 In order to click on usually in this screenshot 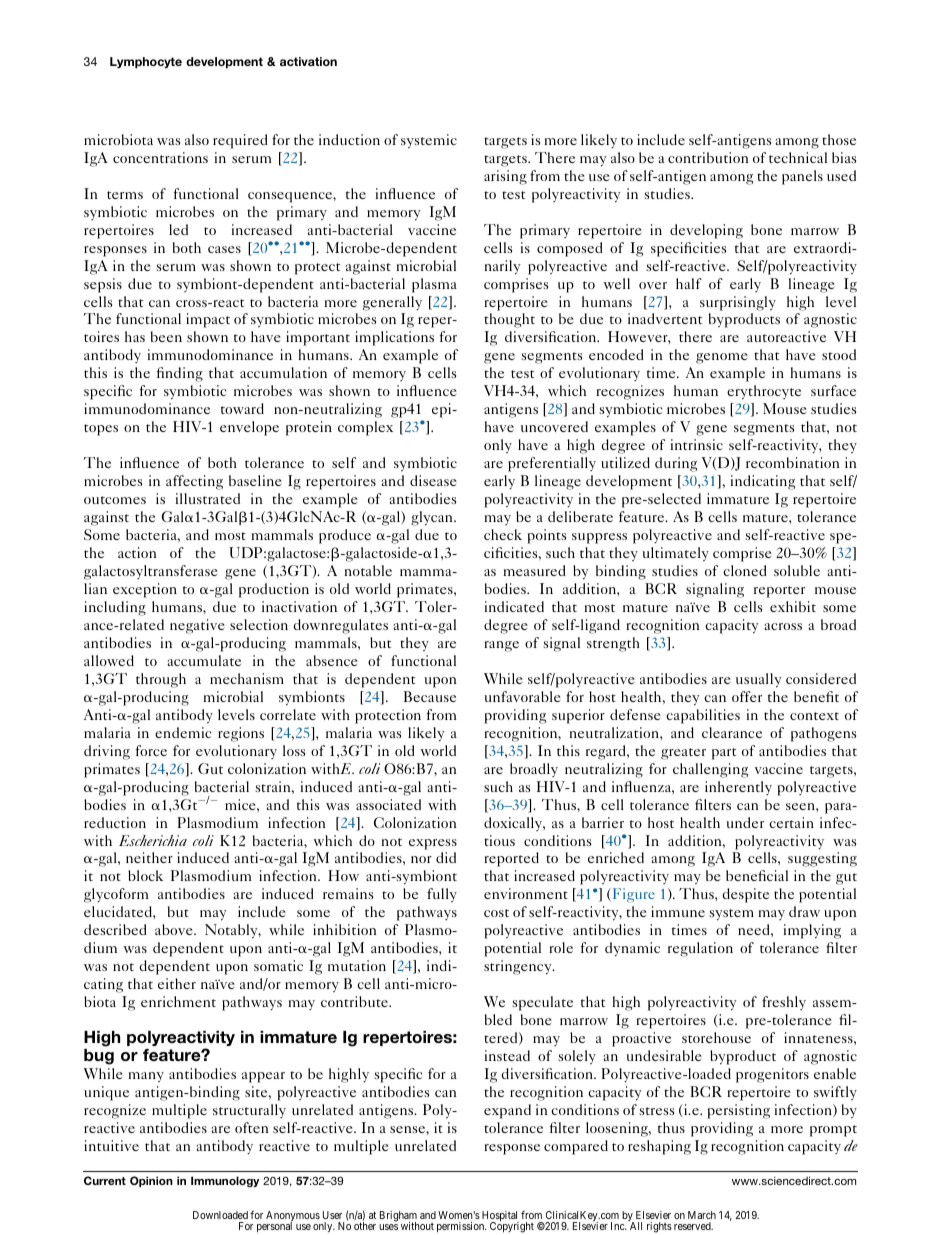, I will do `click(759, 680)`.
